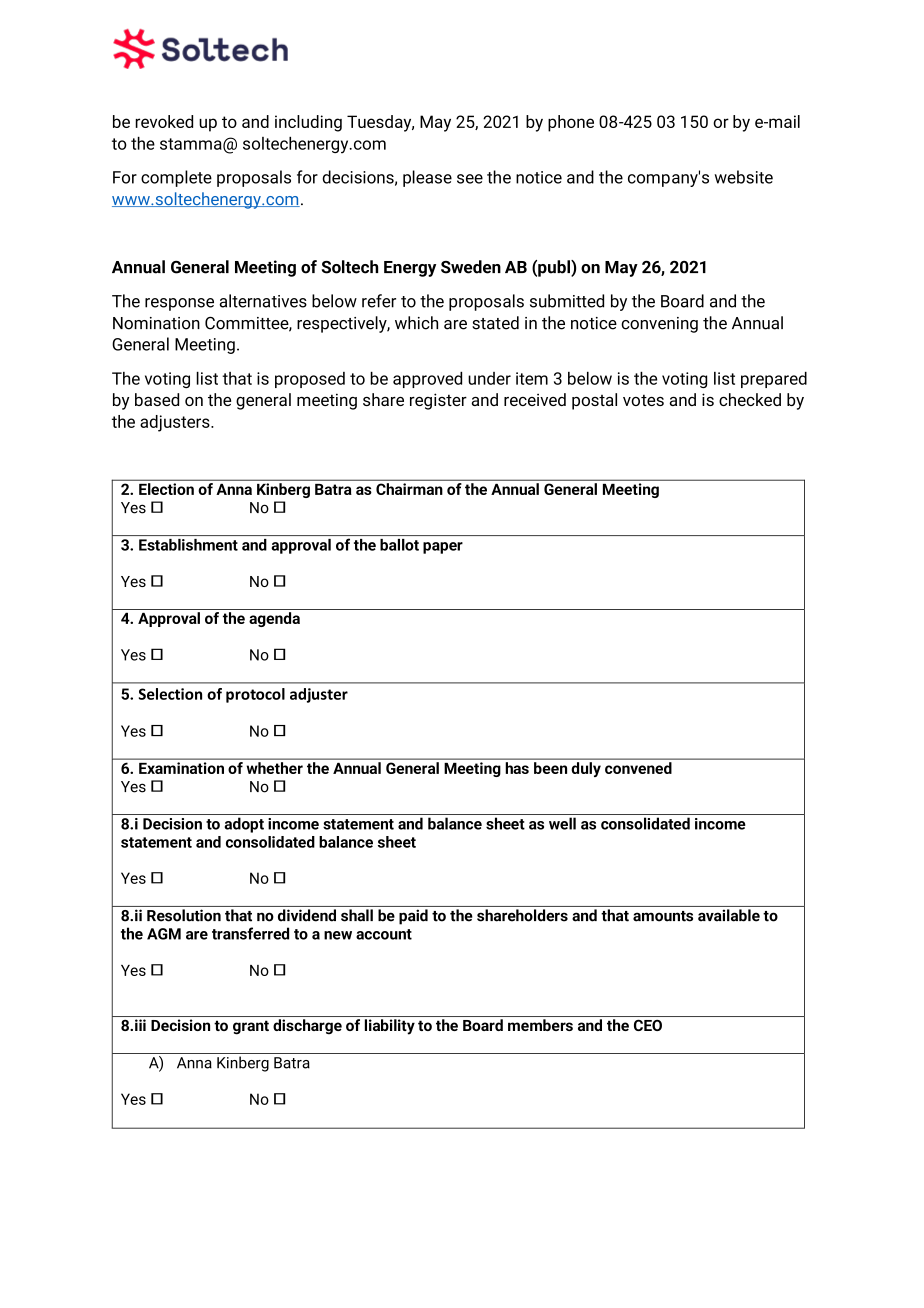 Image resolution: width=924 pixels, height=1308 pixels. I want to click on complete, so click(176, 178).
